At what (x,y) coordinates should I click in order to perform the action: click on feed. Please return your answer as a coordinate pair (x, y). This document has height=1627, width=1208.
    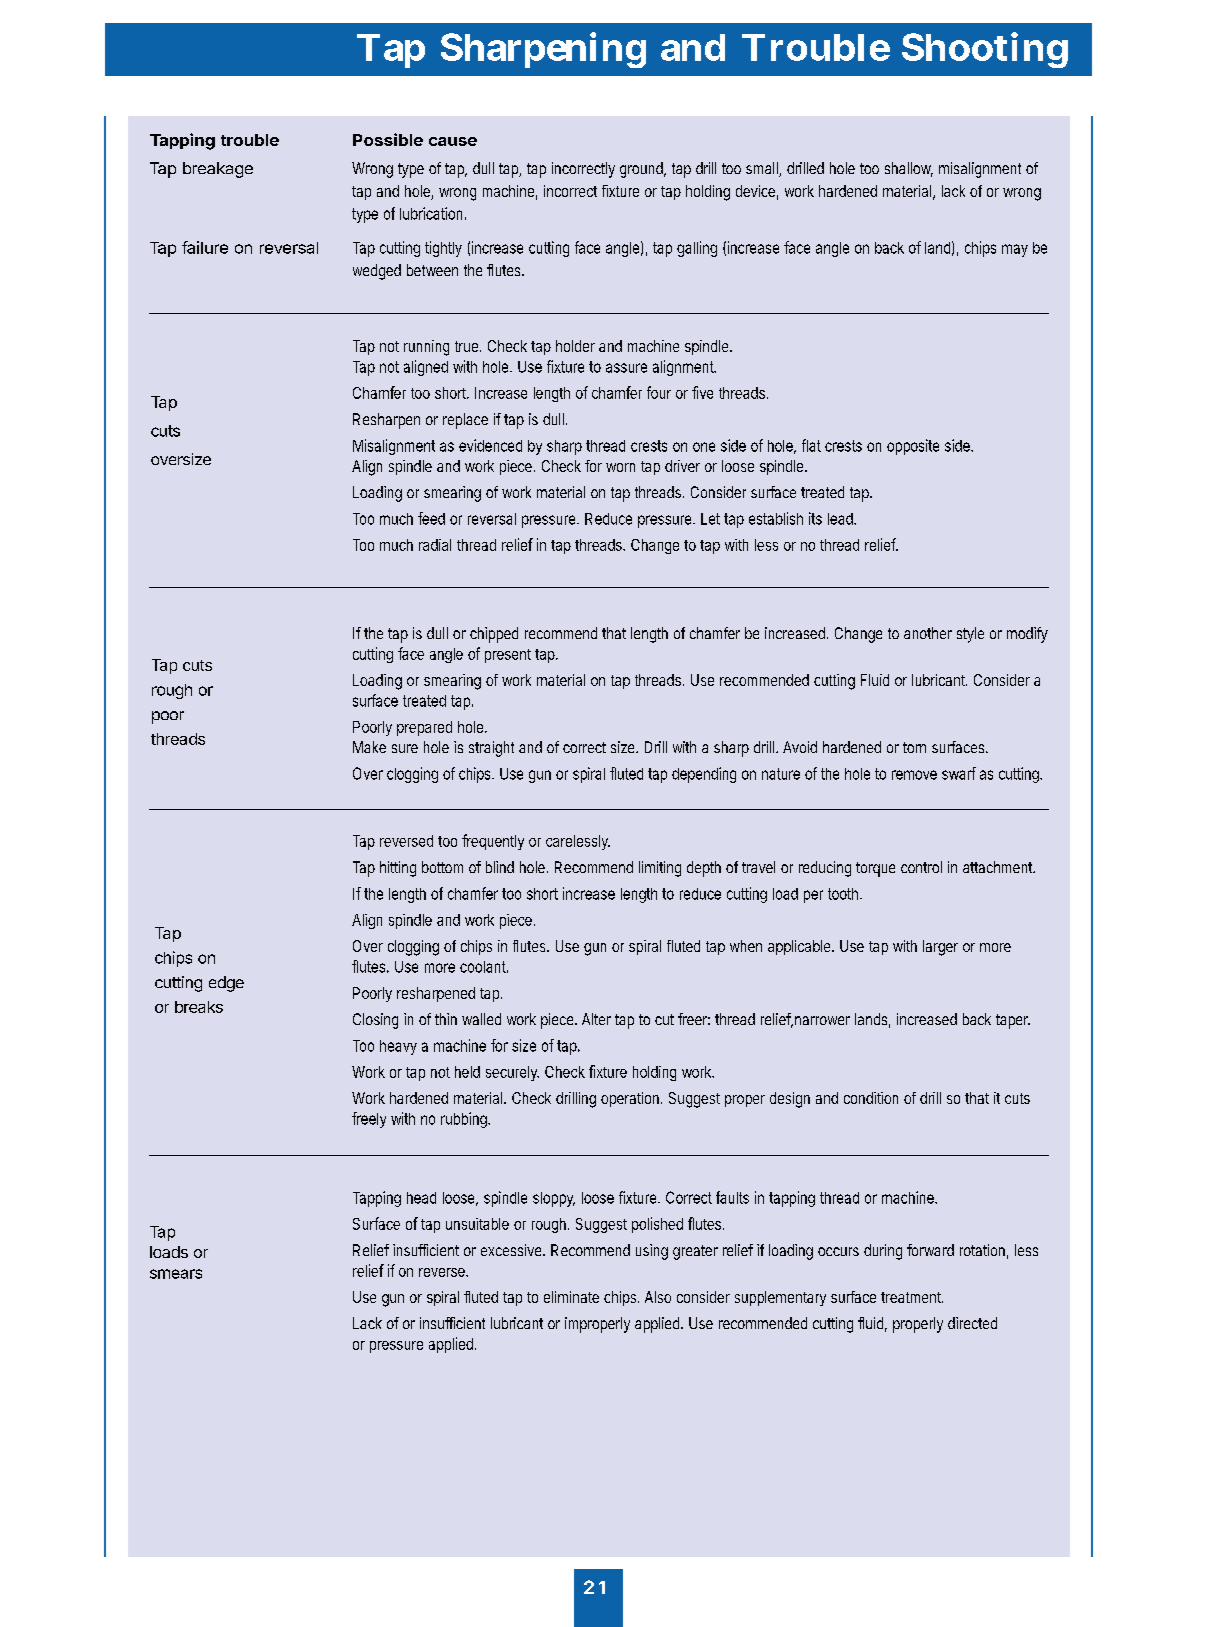
    Looking at the image, I should click on (431, 518).
